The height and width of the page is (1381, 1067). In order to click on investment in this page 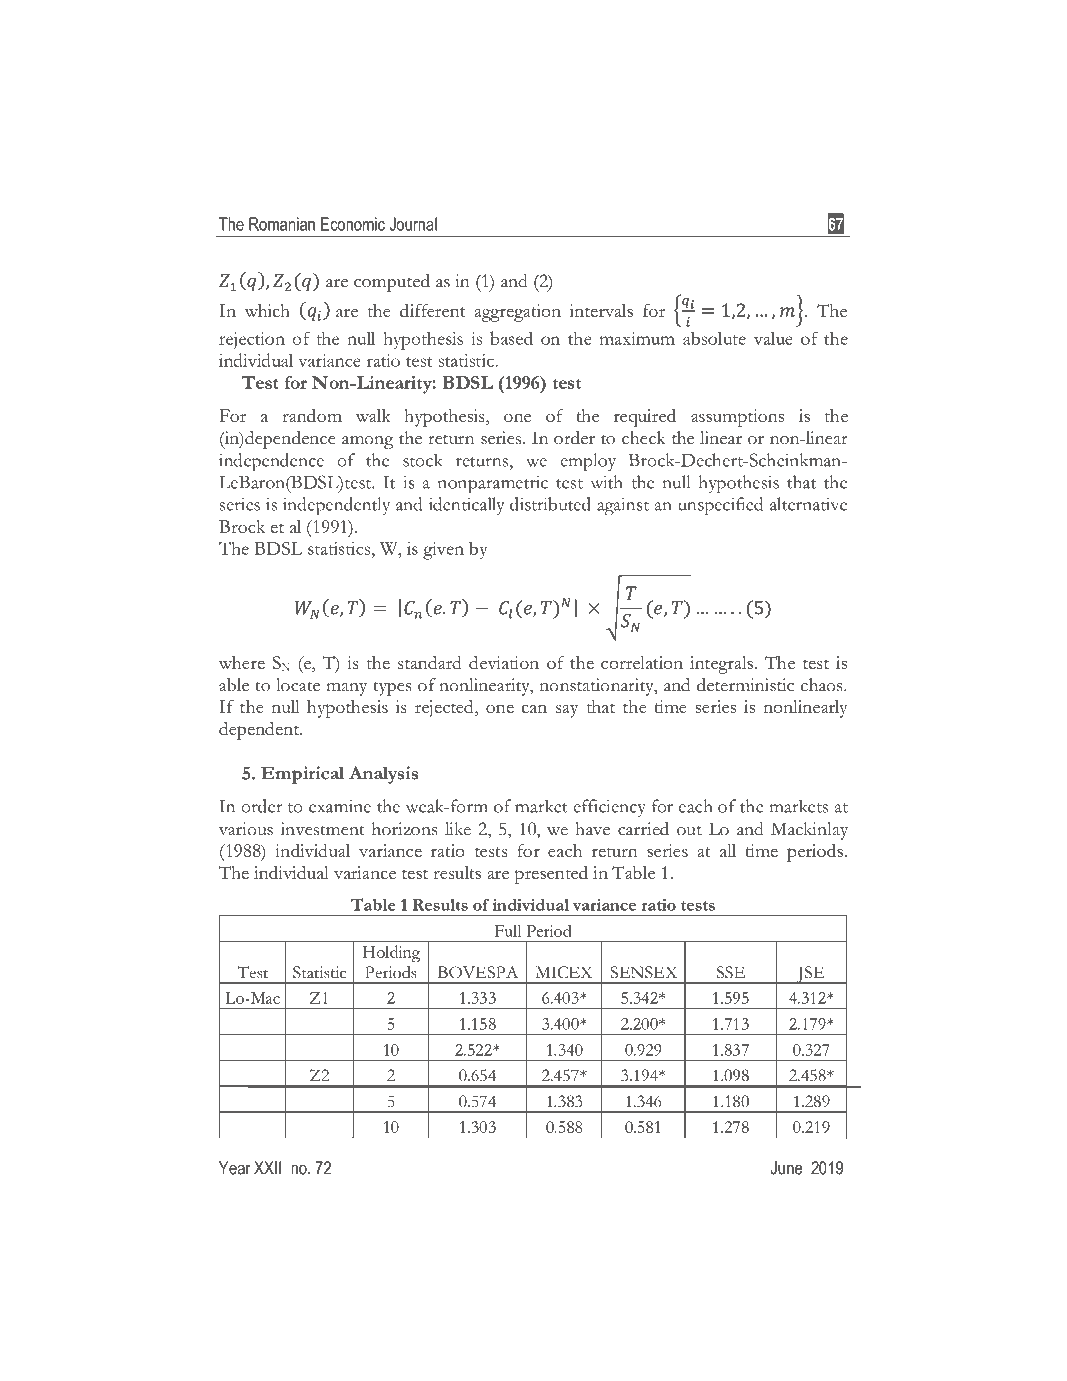, I will do `click(323, 829)`.
